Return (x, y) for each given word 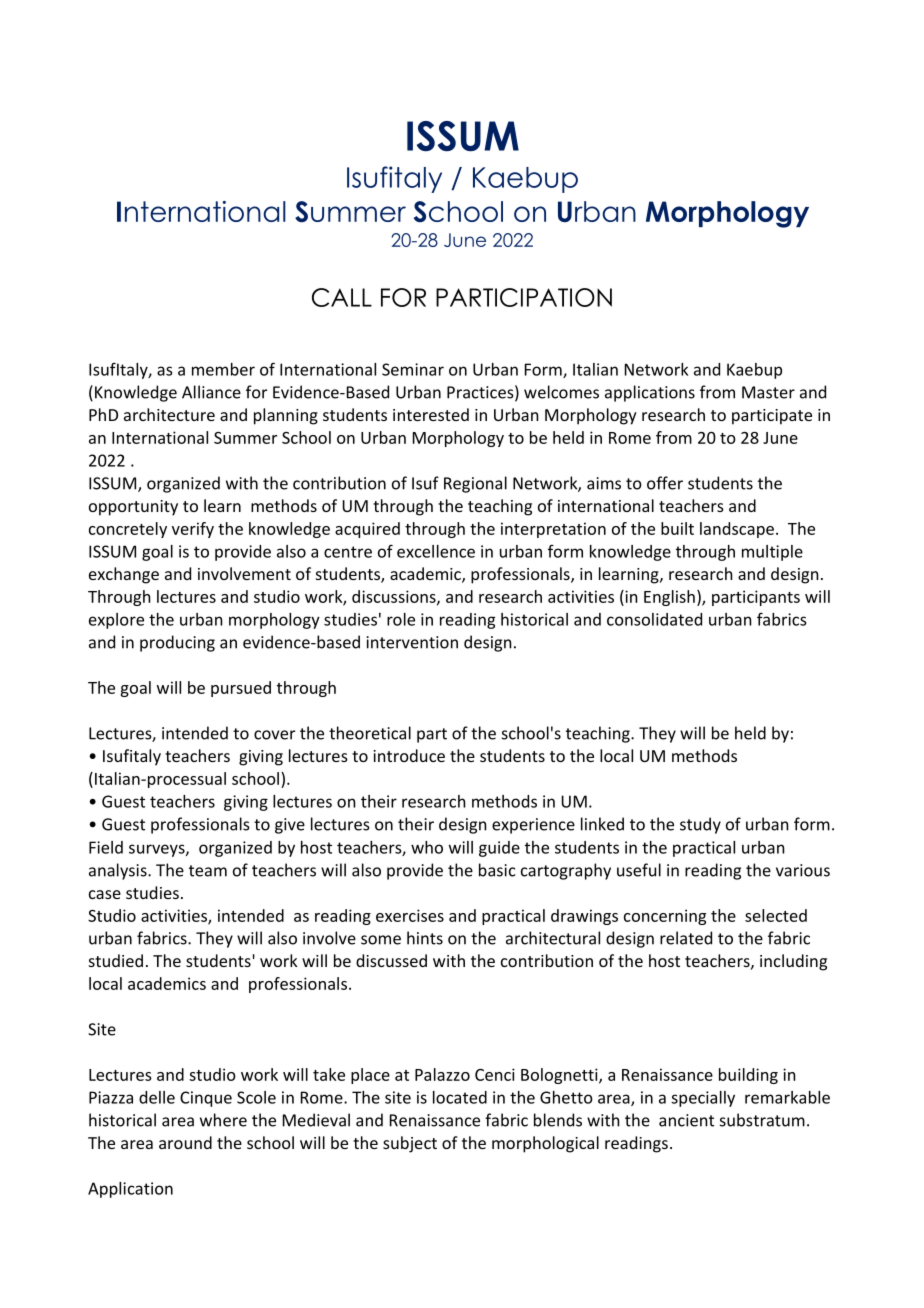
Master (768, 392)
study (700, 825)
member (223, 369)
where (223, 1120)
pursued (241, 689)
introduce (409, 755)
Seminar (413, 369)
